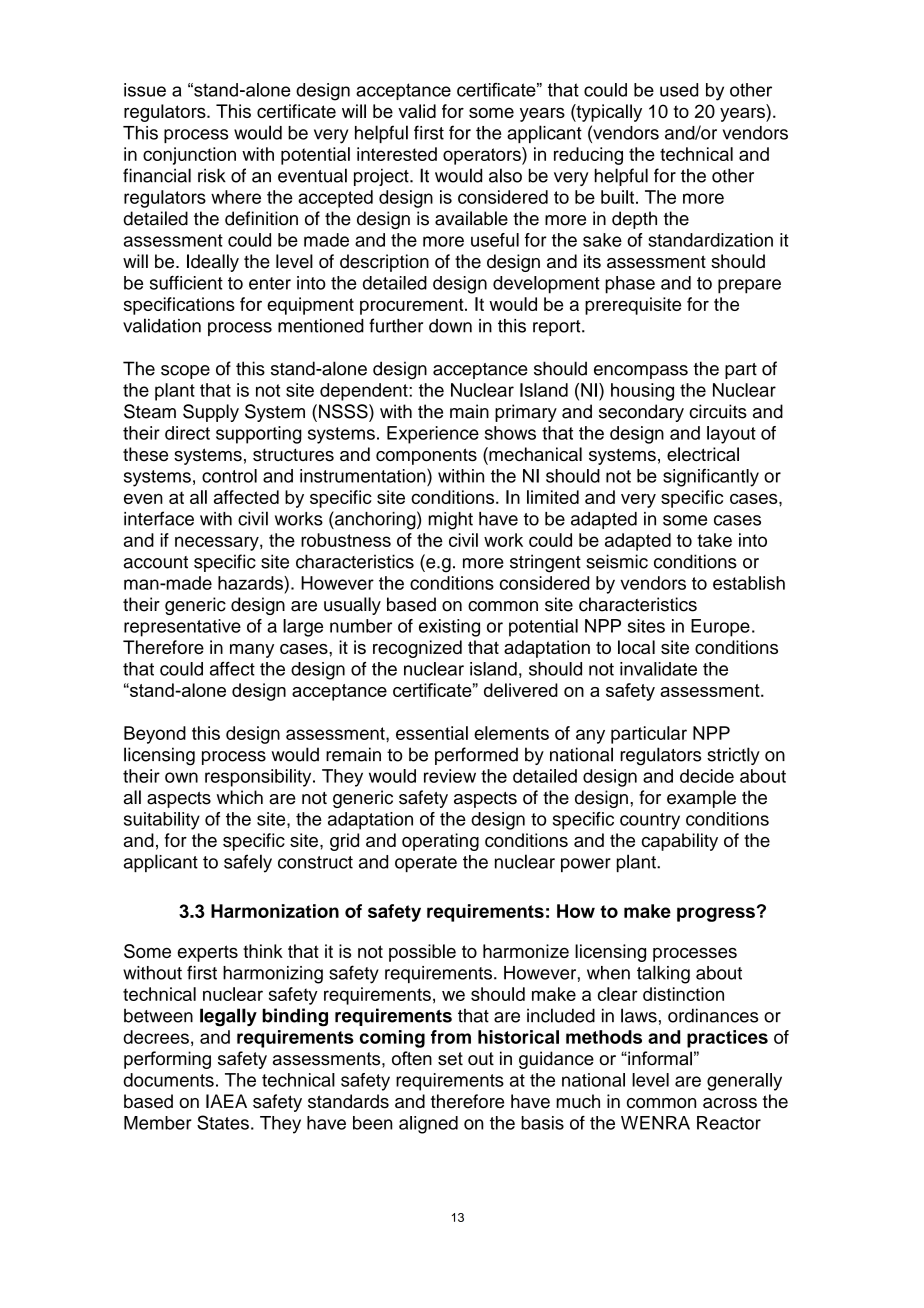 This screenshot has width=924, height=1308. I want to click on representative, so click(182, 628).
